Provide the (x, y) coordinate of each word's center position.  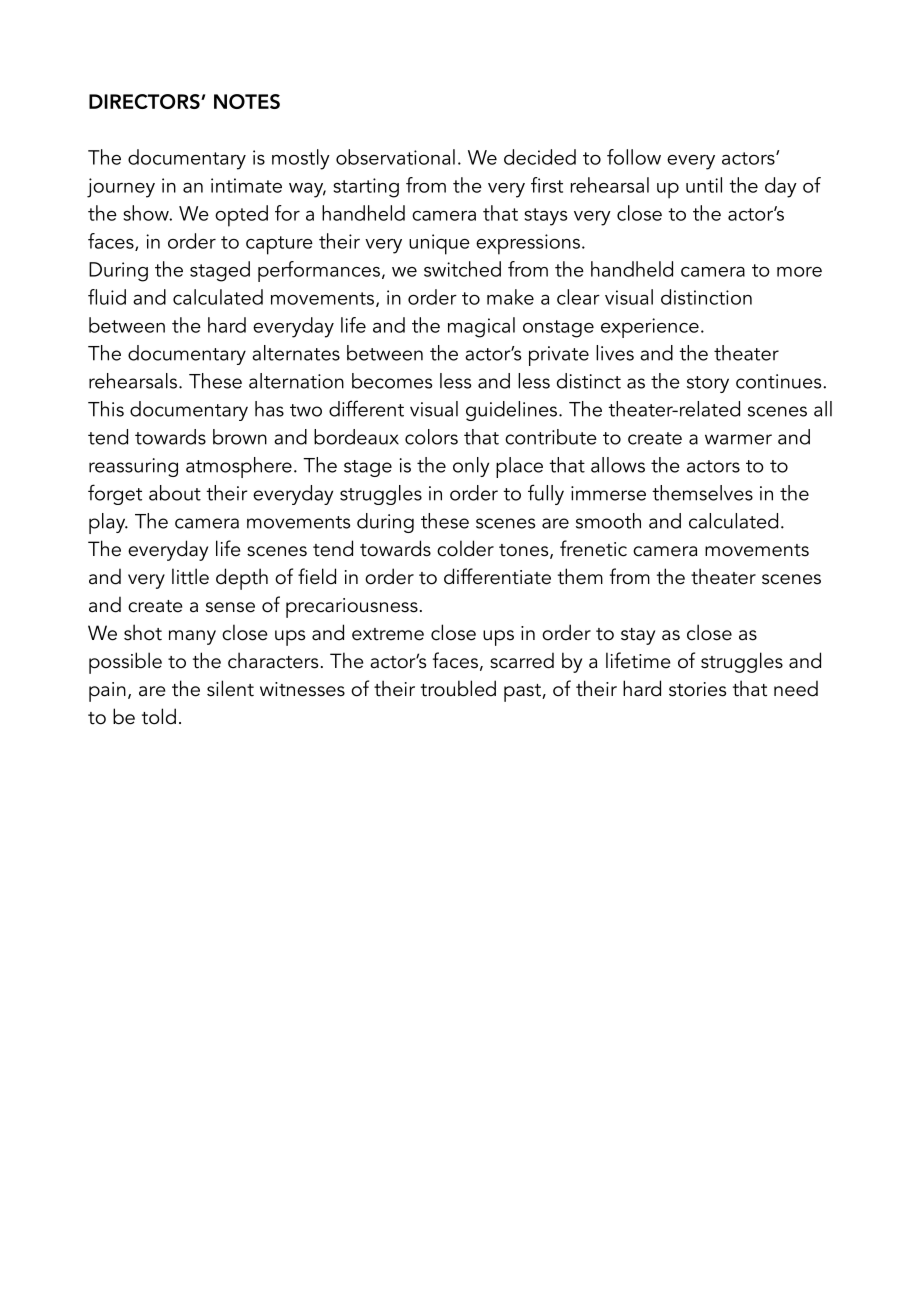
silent (230, 688)
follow (634, 157)
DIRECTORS (145, 101)
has (269, 409)
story (708, 384)
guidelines (513, 411)
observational (395, 157)
